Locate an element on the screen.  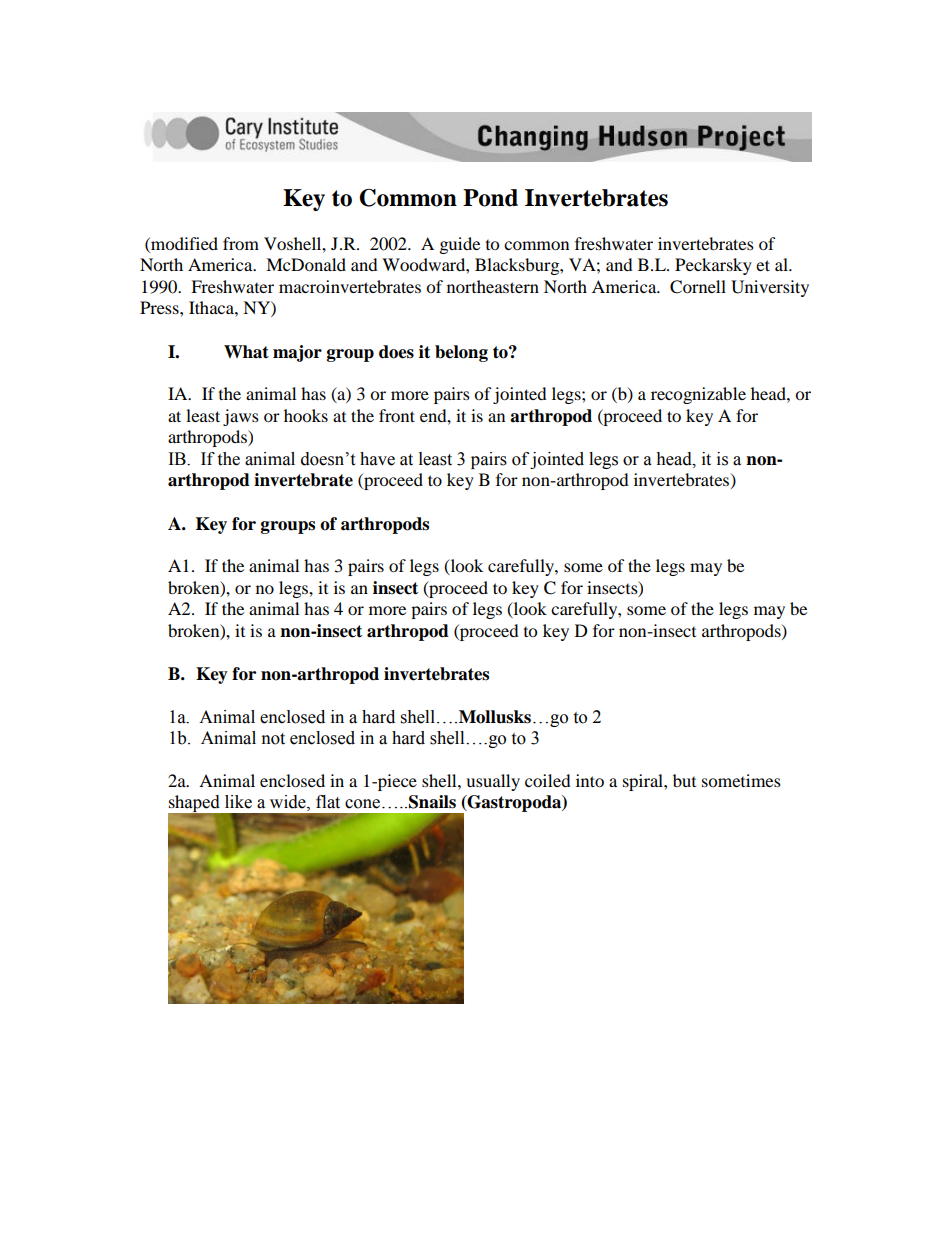
Pond is located at coordinates (490, 198).
